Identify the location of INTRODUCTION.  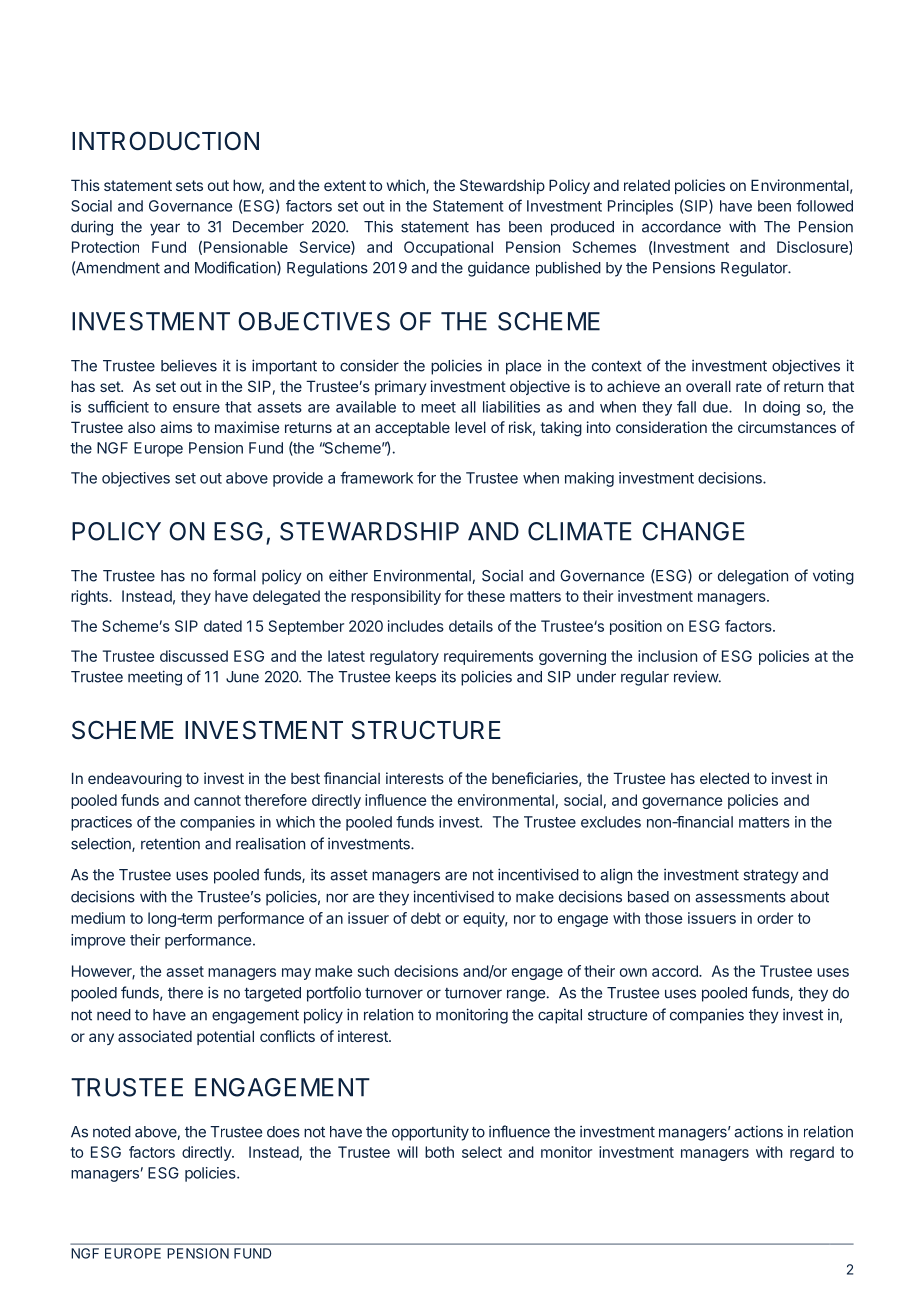
(165, 141).
